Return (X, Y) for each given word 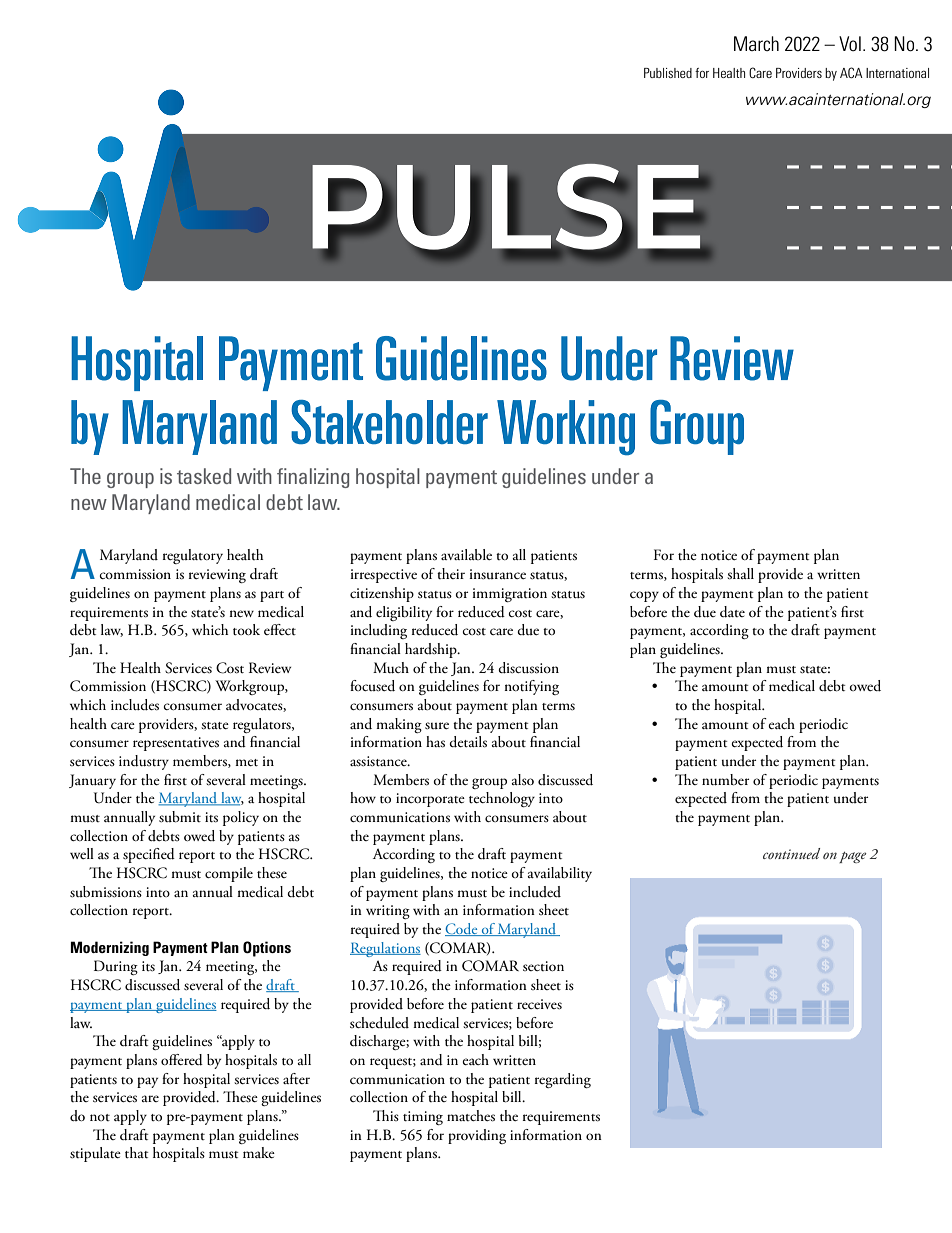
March (756, 43)
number (725, 780)
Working (566, 428)
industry (144, 762)
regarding (563, 1080)
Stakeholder (389, 422)
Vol (850, 43)
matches (471, 1116)
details (468, 742)
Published (668, 73)
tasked (204, 476)
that (136, 1153)
